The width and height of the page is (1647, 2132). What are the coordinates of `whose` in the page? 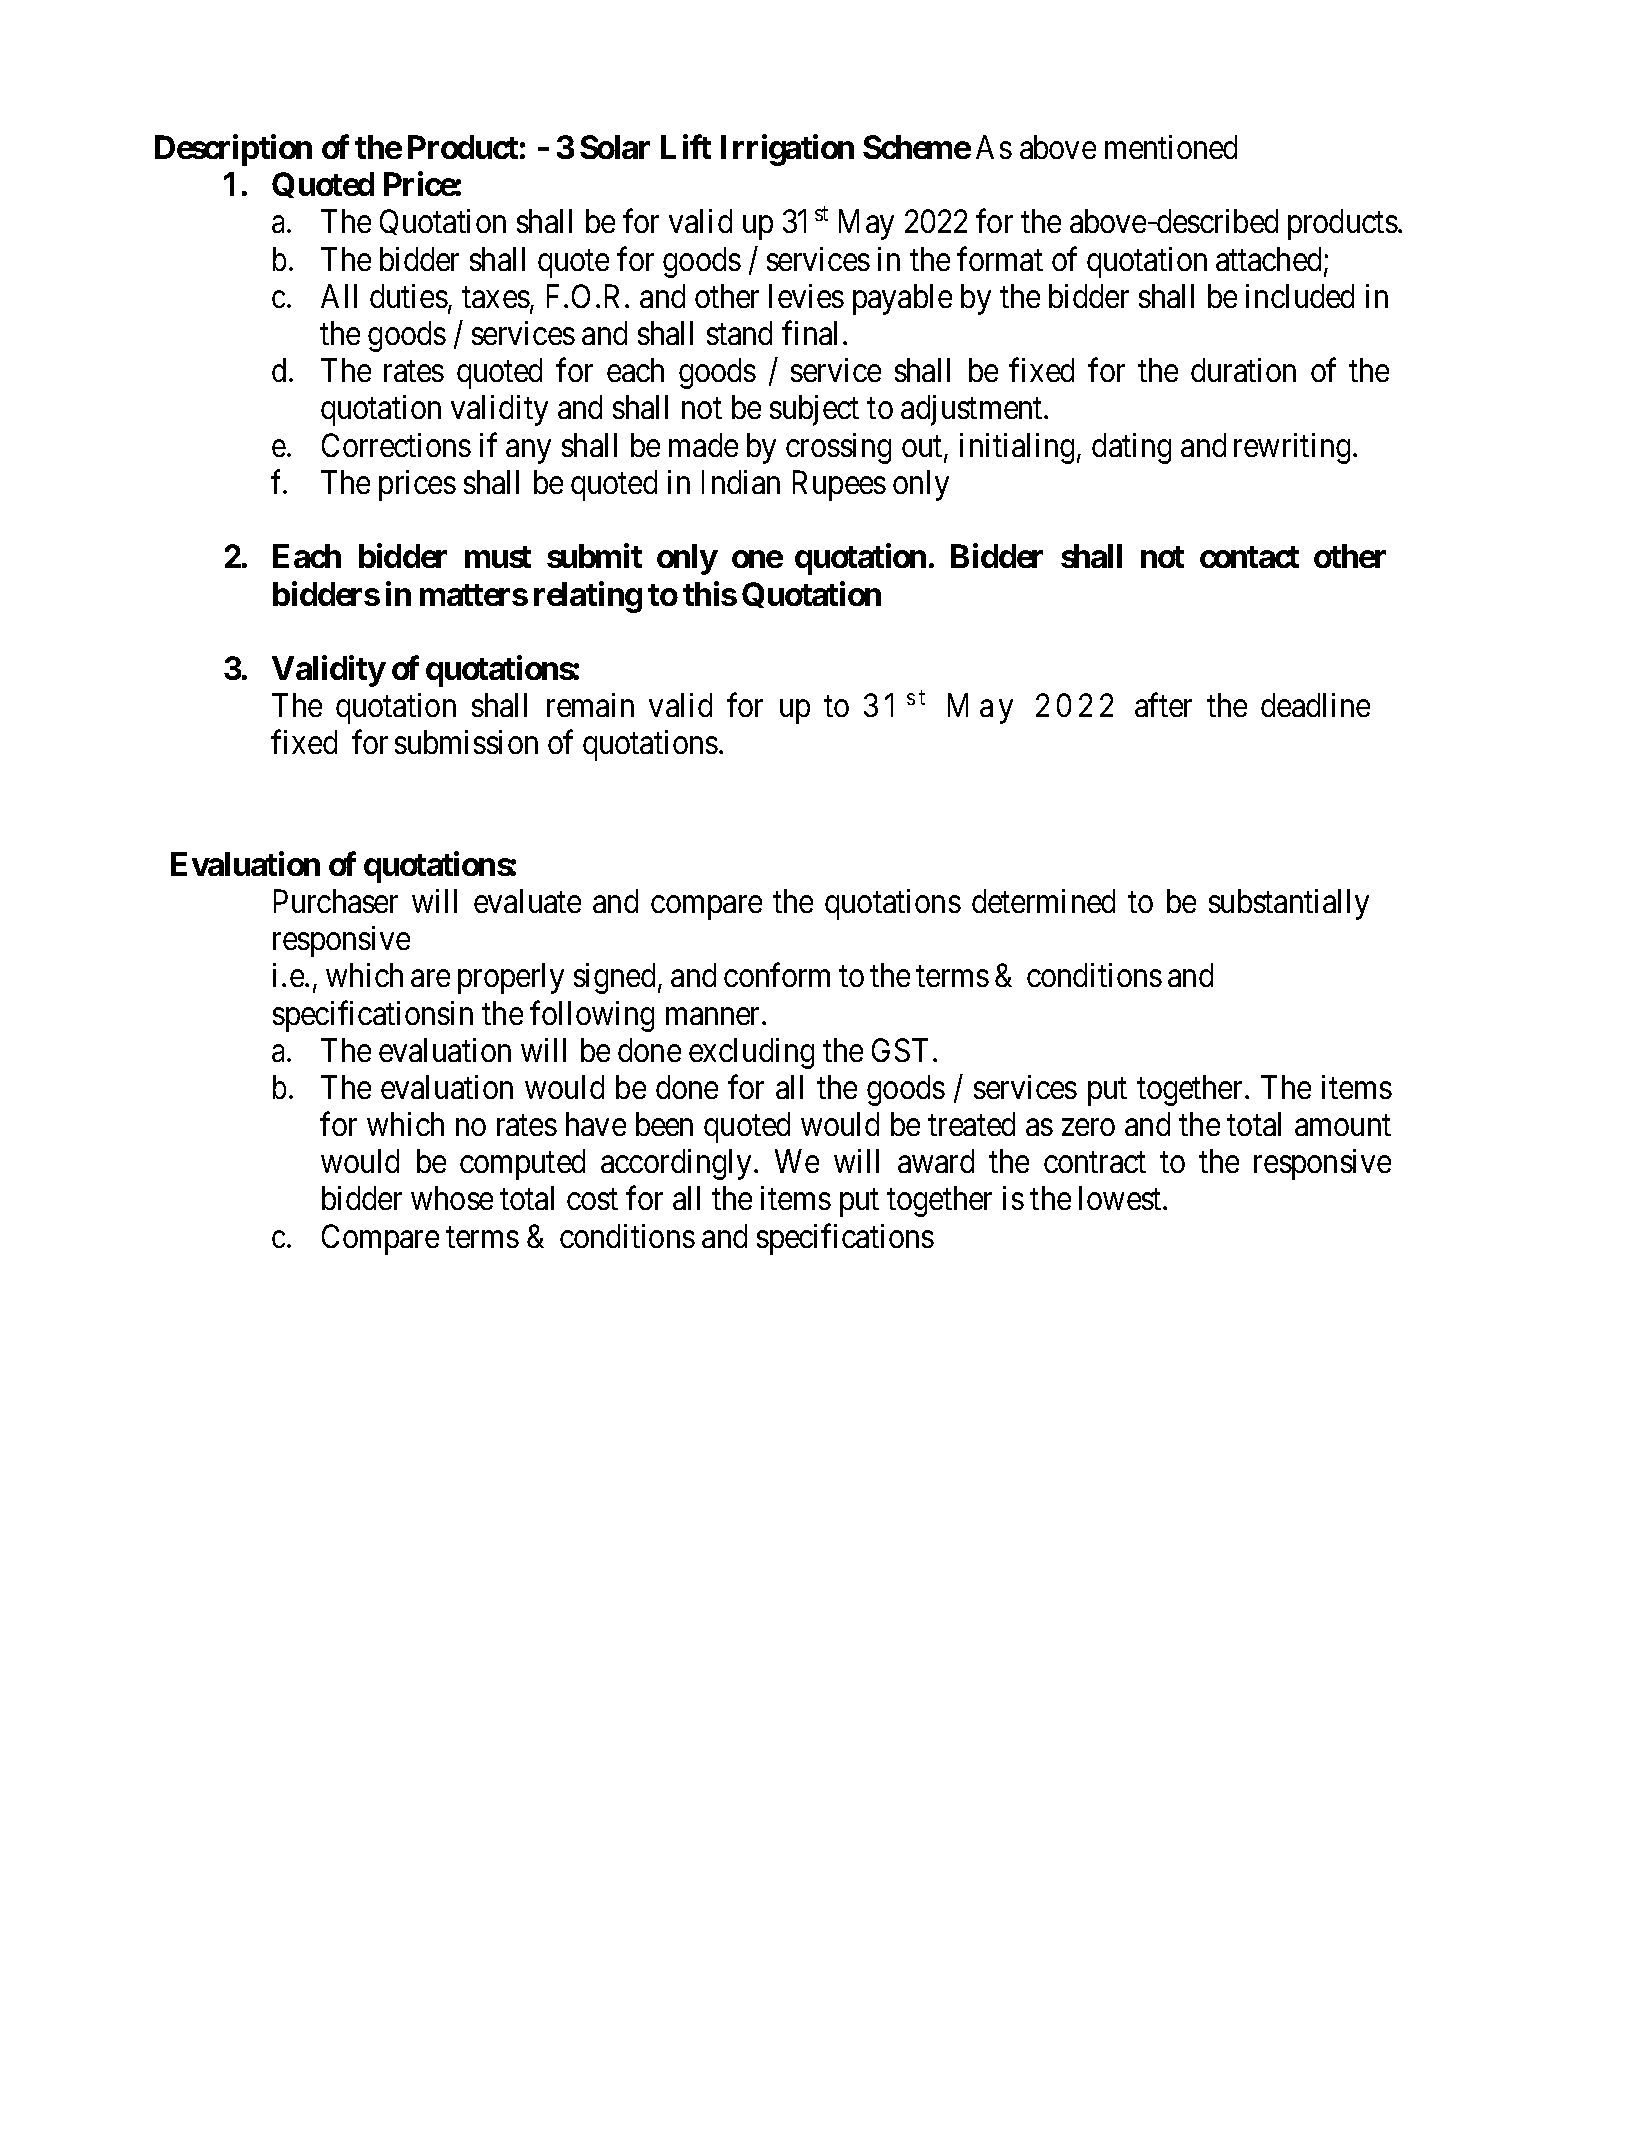 It's located at (452, 1198).
